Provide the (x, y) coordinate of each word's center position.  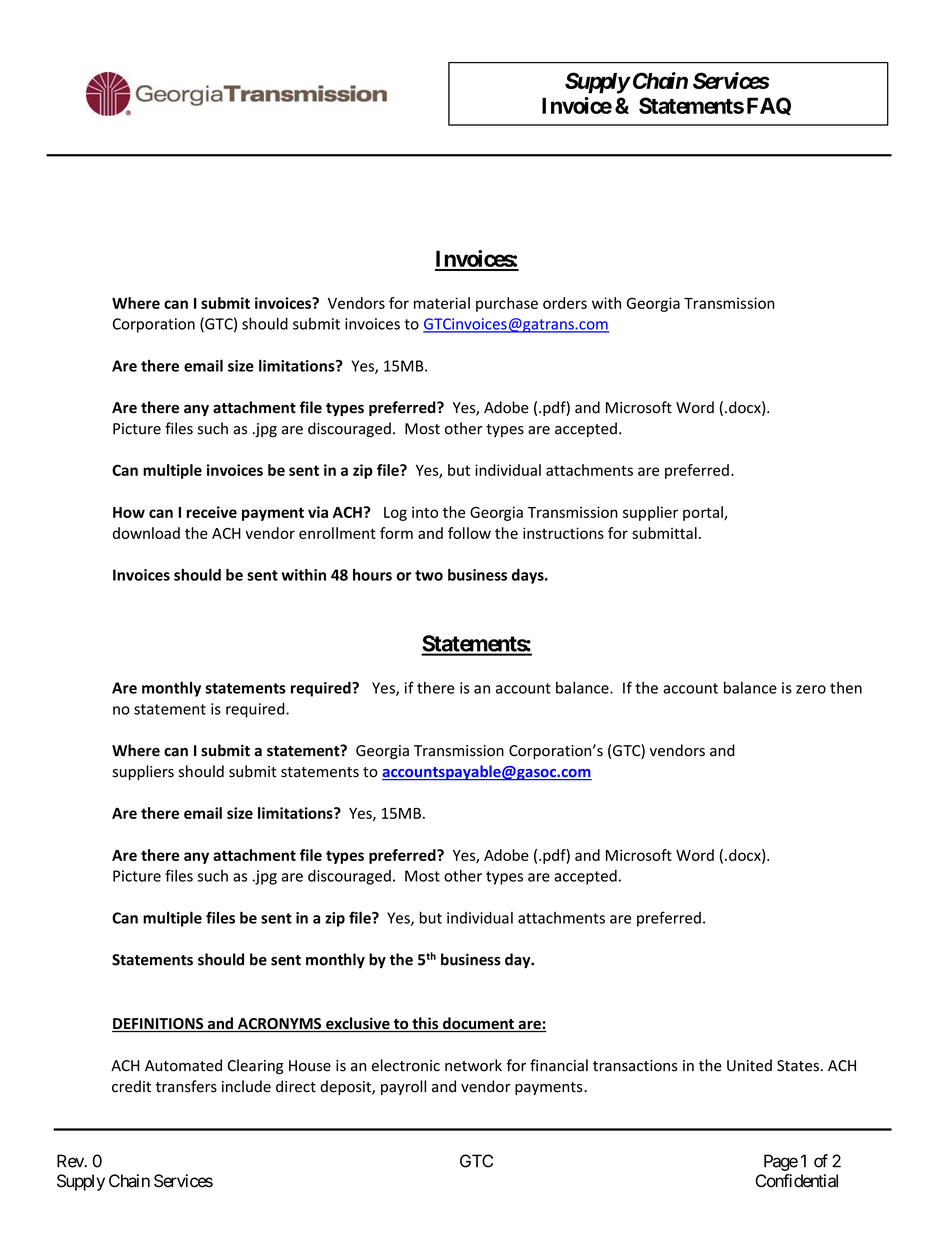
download (146, 533)
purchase (507, 304)
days (529, 576)
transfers (186, 1086)
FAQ (769, 106)
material (442, 303)
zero (811, 689)
